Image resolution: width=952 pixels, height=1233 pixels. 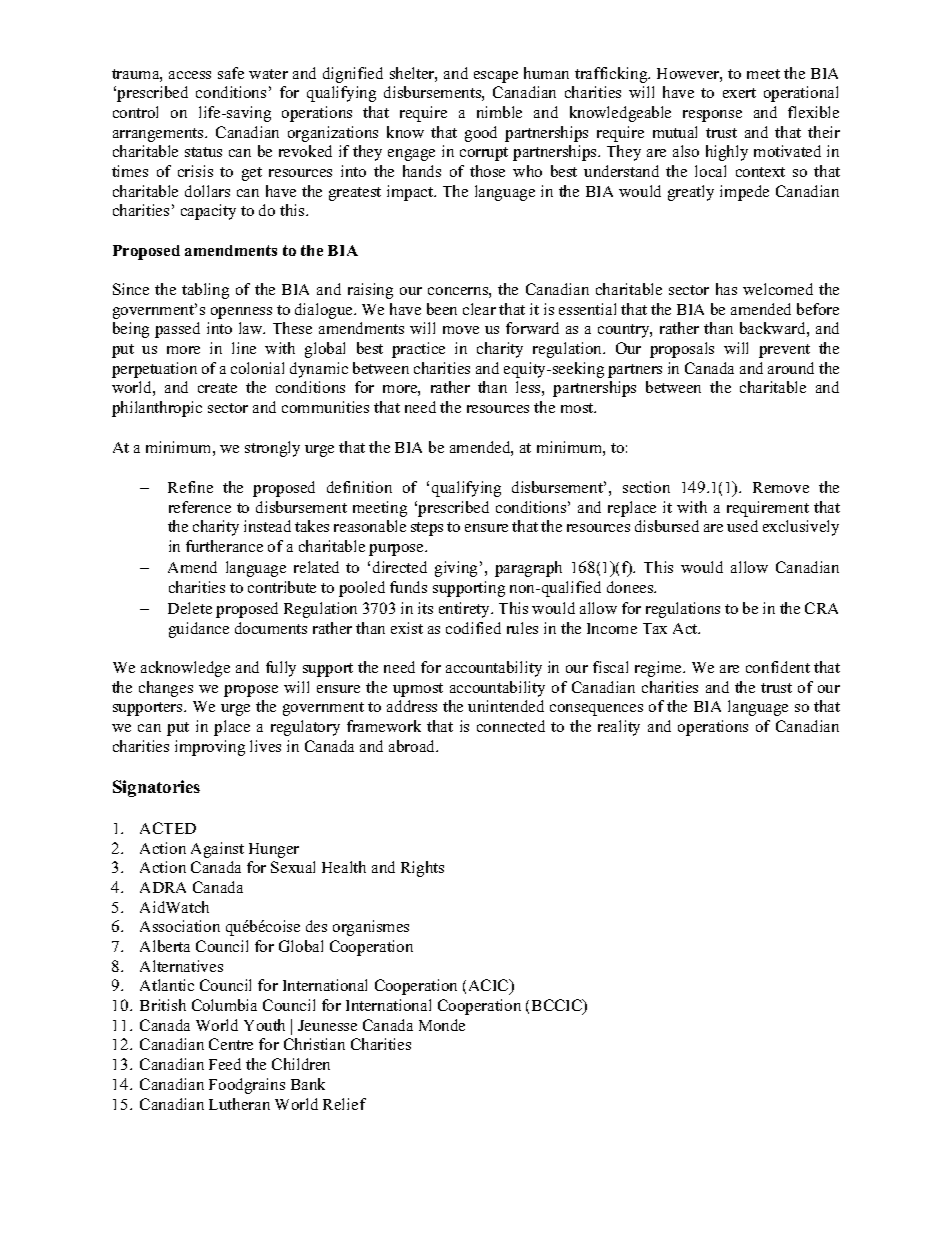 I want to click on Monde, so click(x=442, y=1025).
